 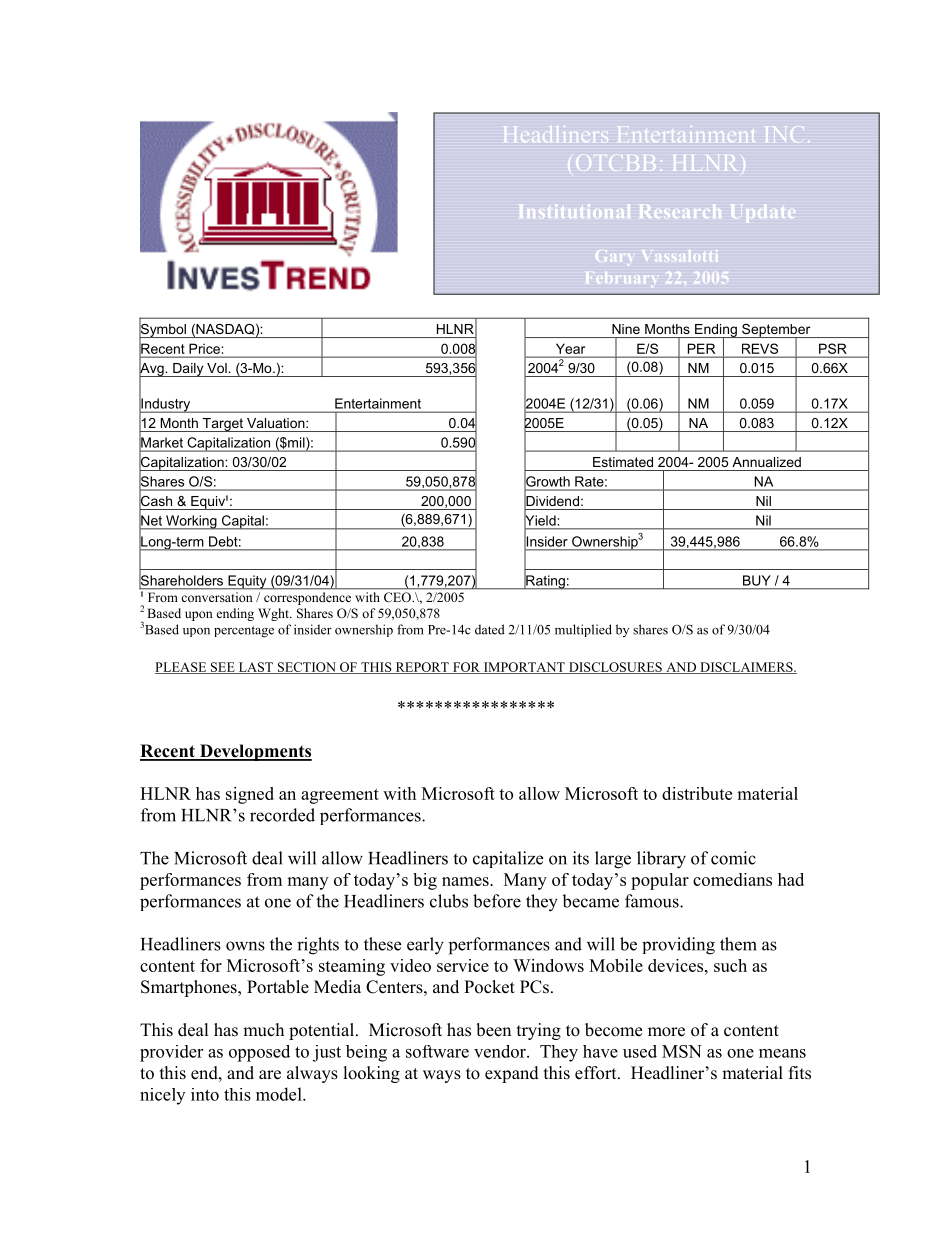 I want to click on Year, so click(x=570, y=349).
